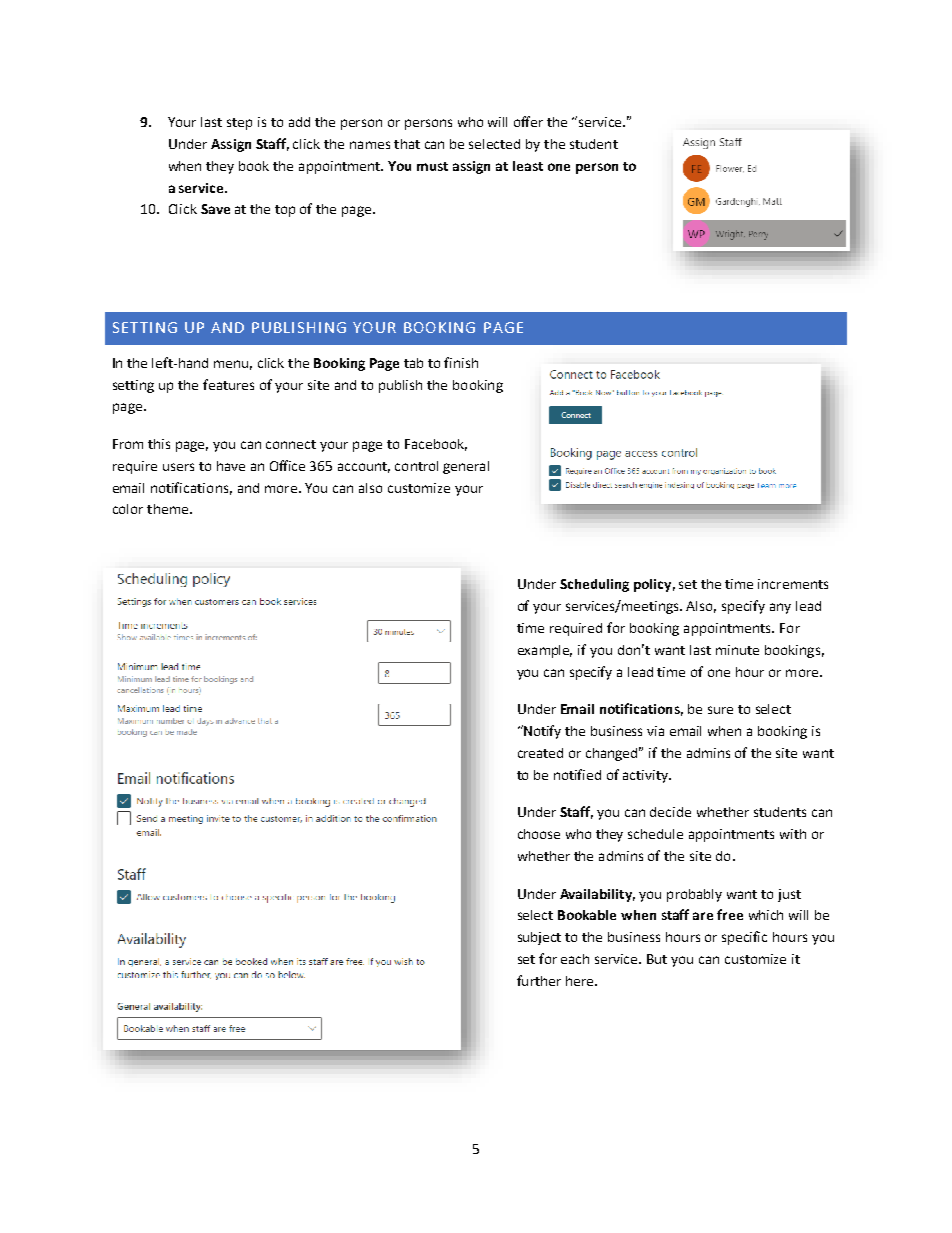  Describe the element at coordinates (167, 509) in the screenshot. I see `theme` at that location.
